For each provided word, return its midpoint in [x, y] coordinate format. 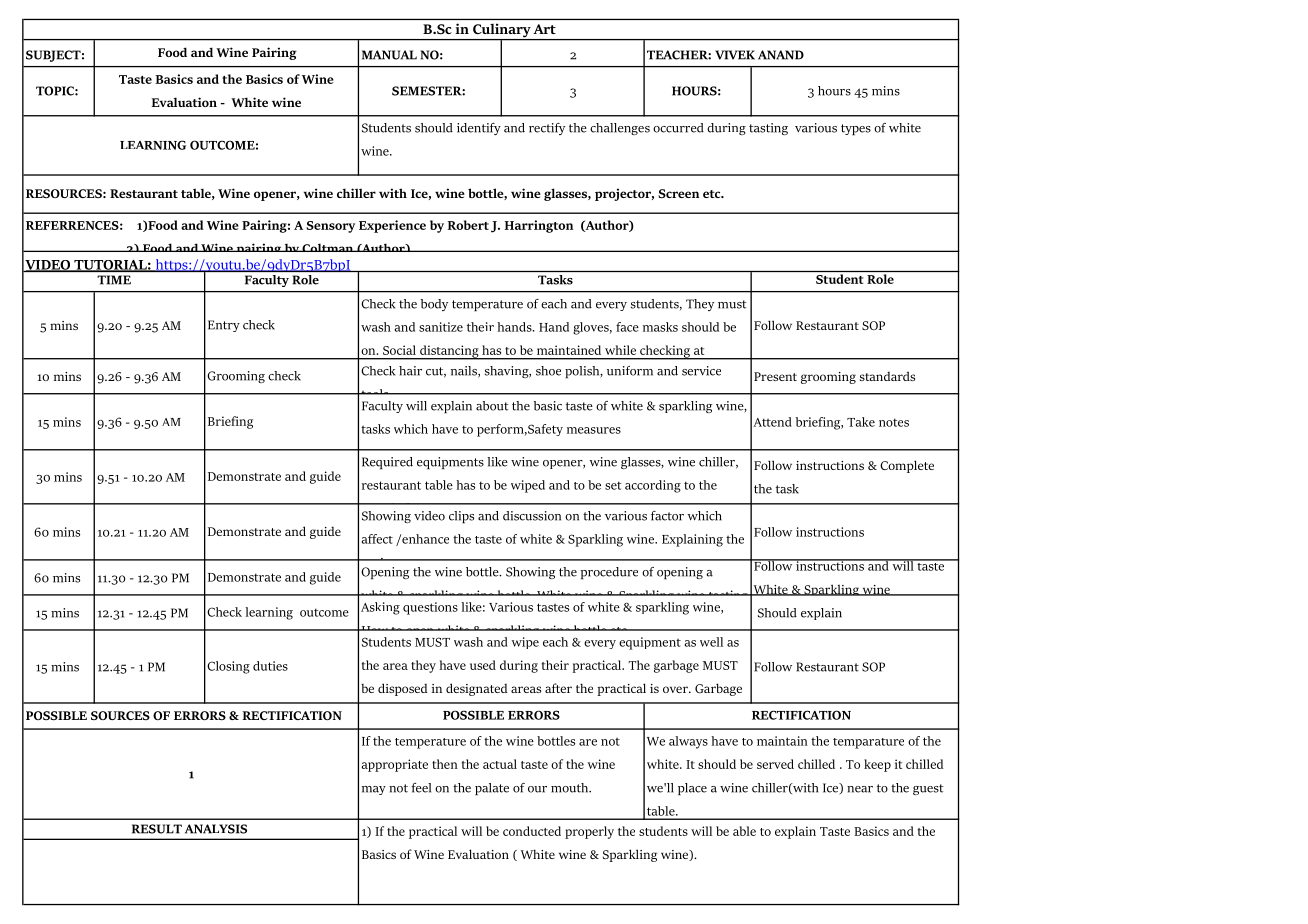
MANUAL [389, 55]
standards [887, 376]
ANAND [781, 55]
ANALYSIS [216, 829]
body [434, 305]
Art [545, 29]
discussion [532, 516]
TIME [114, 279]
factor [667, 516]
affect [377, 539]
